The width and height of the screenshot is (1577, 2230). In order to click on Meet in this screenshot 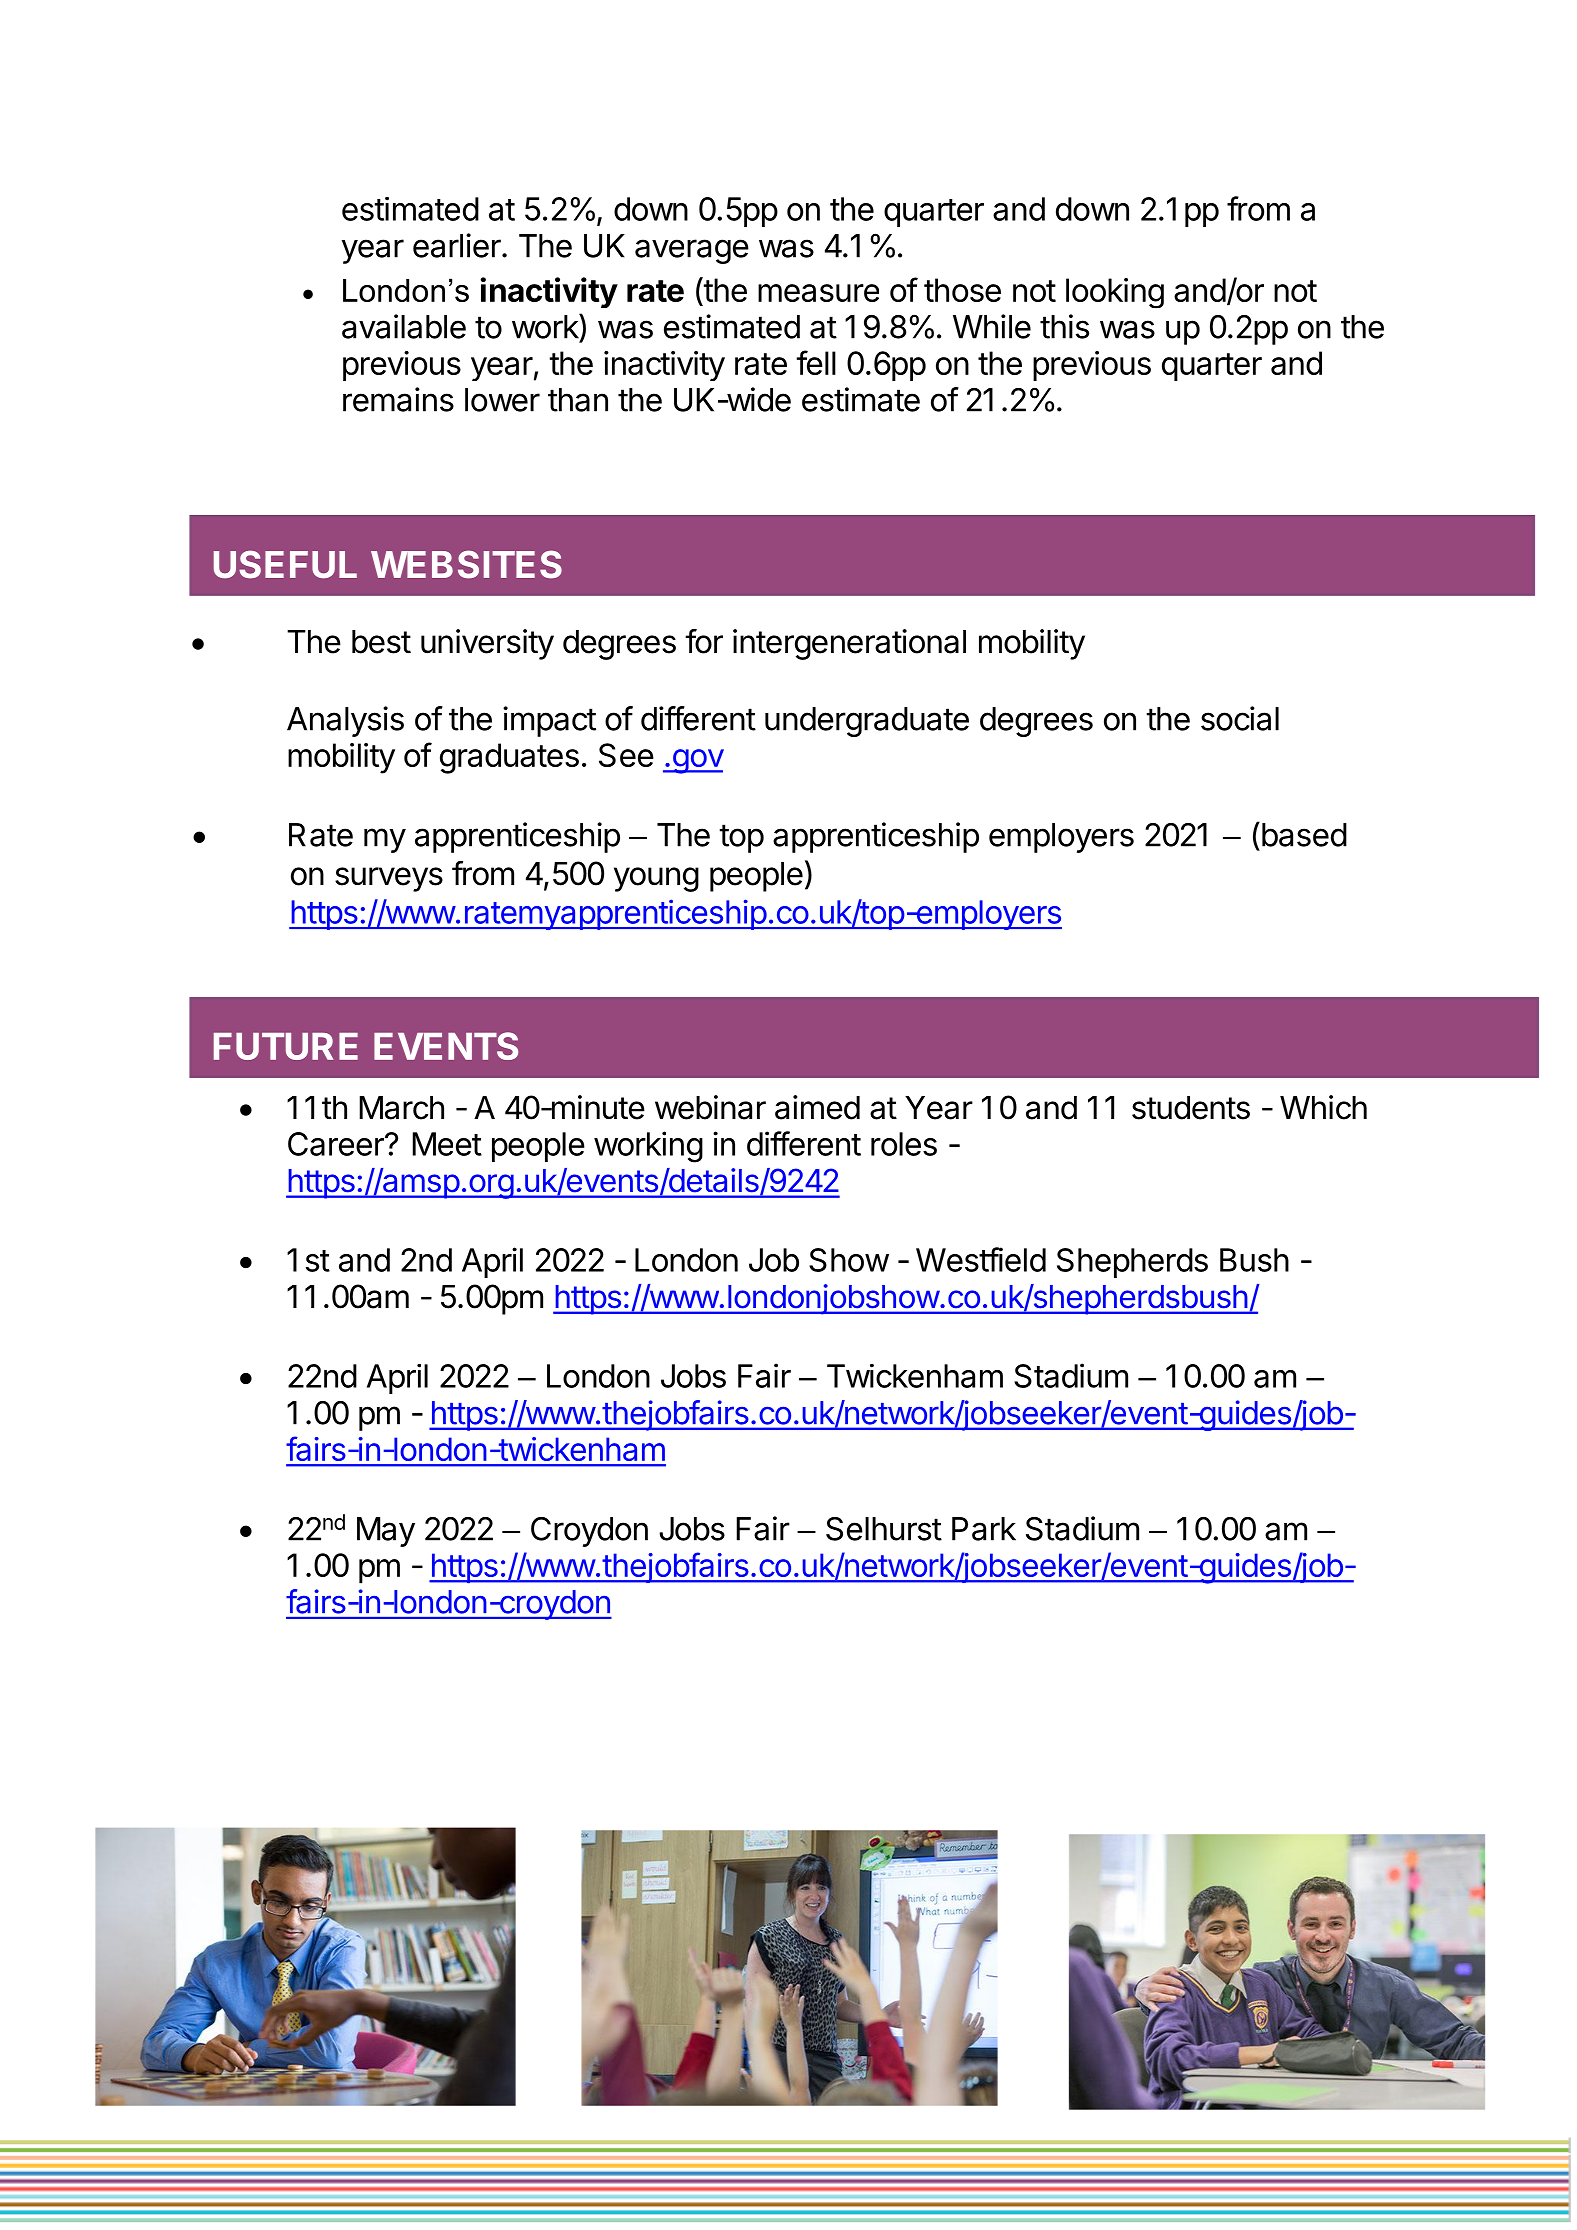, I will do `click(447, 1144)`.
